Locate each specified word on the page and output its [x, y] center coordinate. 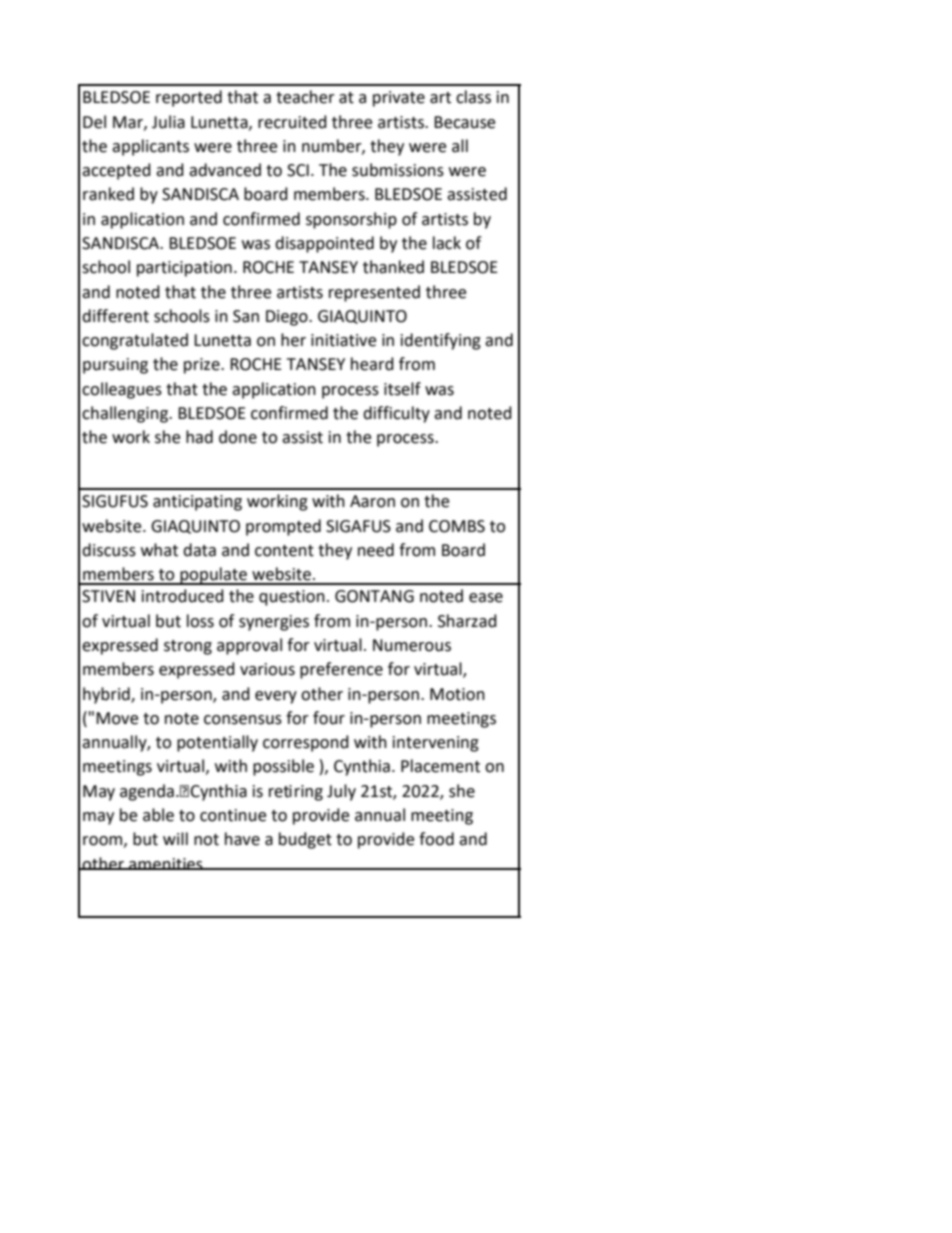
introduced [183, 596]
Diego [288, 318]
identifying [441, 341]
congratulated [135, 341]
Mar [129, 123]
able [158, 815]
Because [464, 122]
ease [486, 598]
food [436, 839]
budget [305, 840]
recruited [292, 122]
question [292, 598]
